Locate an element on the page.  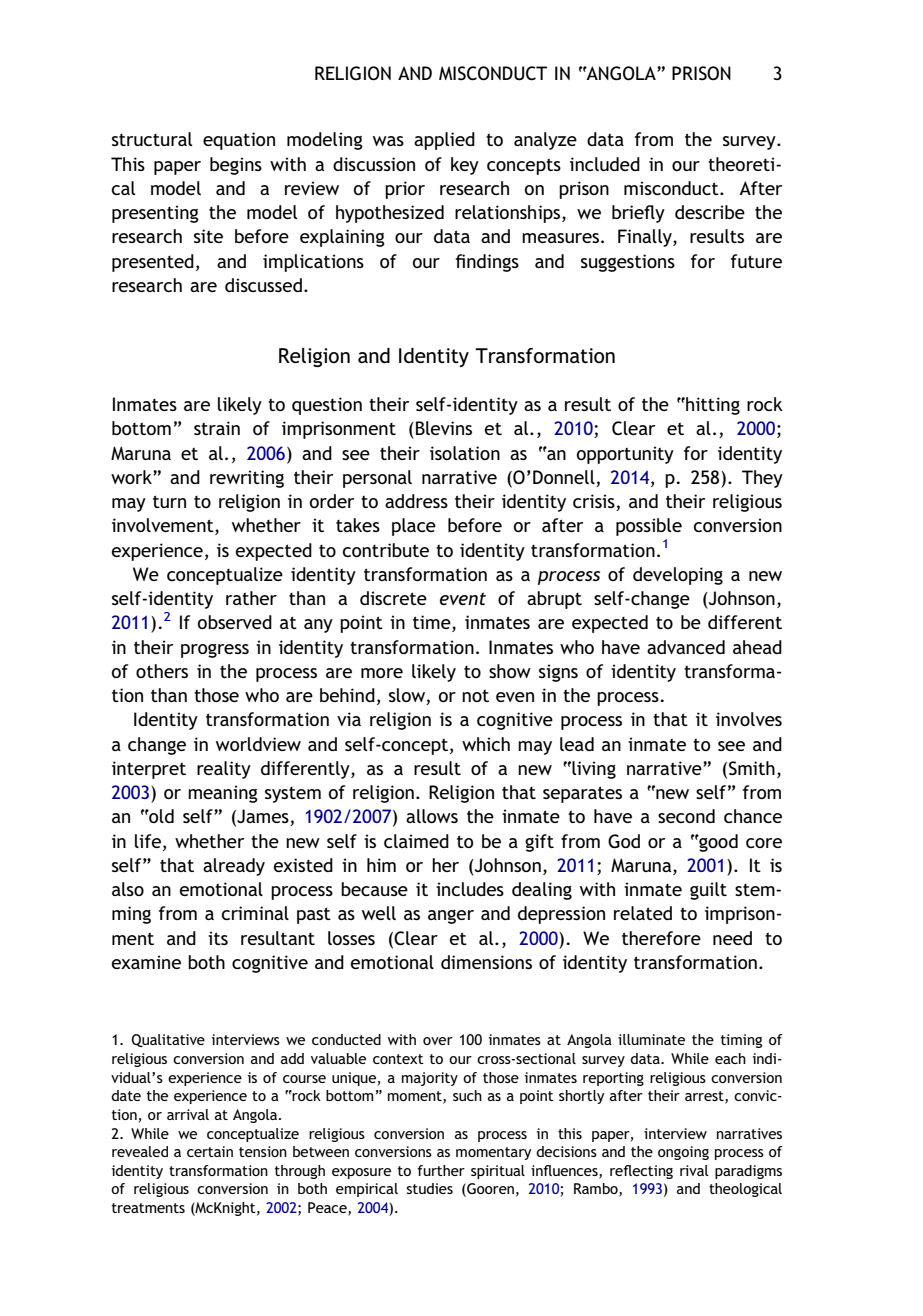
certain is located at coordinates (210, 1151).
